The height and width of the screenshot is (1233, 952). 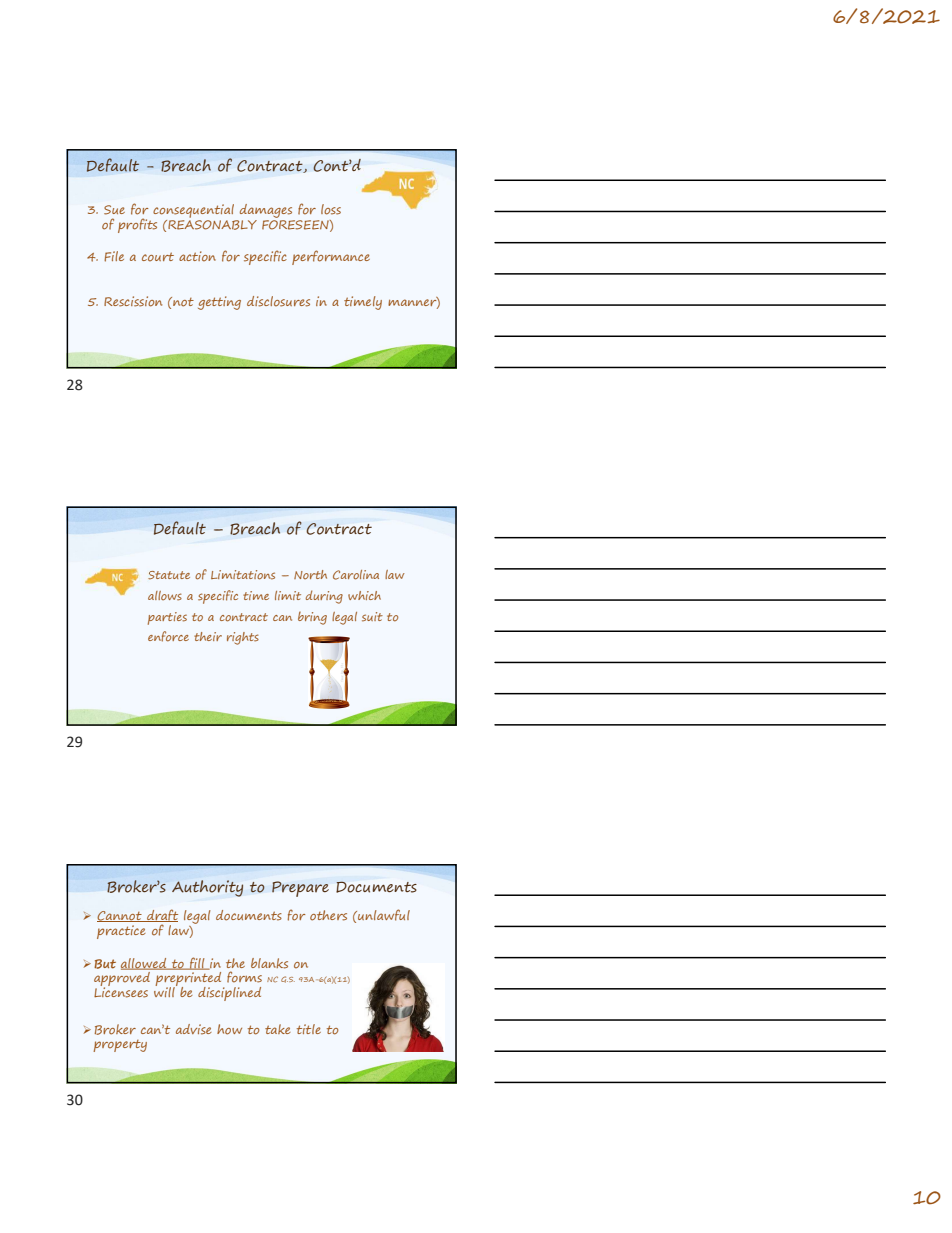 What do you see at coordinates (331, 257) in the screenshot?
I see `performance` at bounding box center [331, 257].
